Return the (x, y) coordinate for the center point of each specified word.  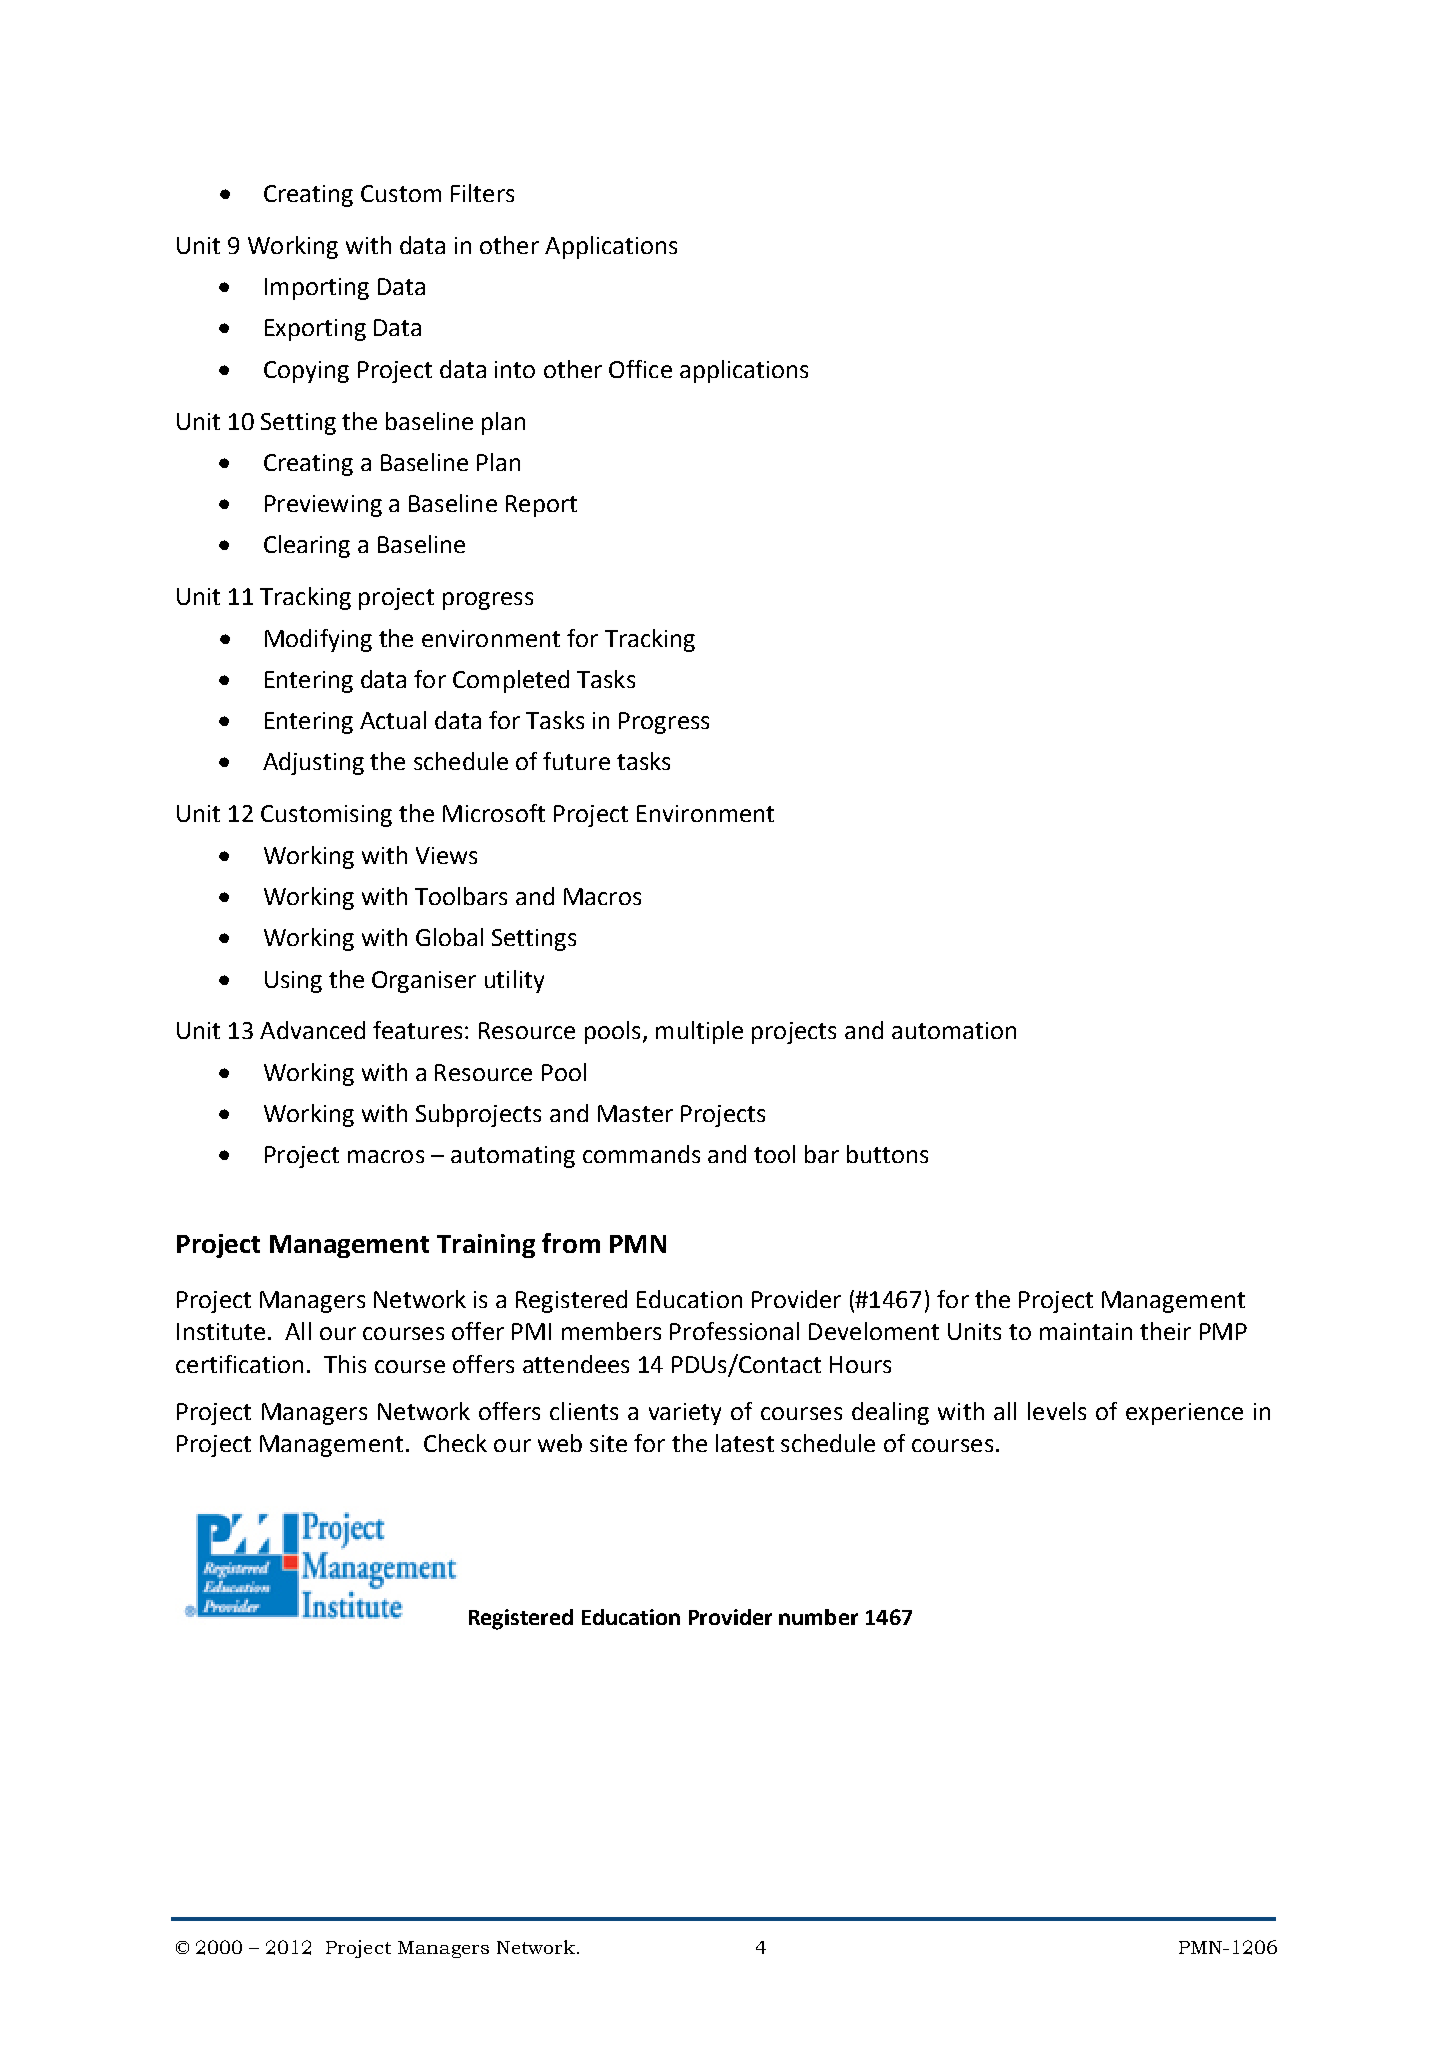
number (818, 1617)
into (515, 369)
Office (640, 369)
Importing (317, 289)
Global (449, 937)
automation (954, 1030)
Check (455, 1443)
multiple (699, 1032)
